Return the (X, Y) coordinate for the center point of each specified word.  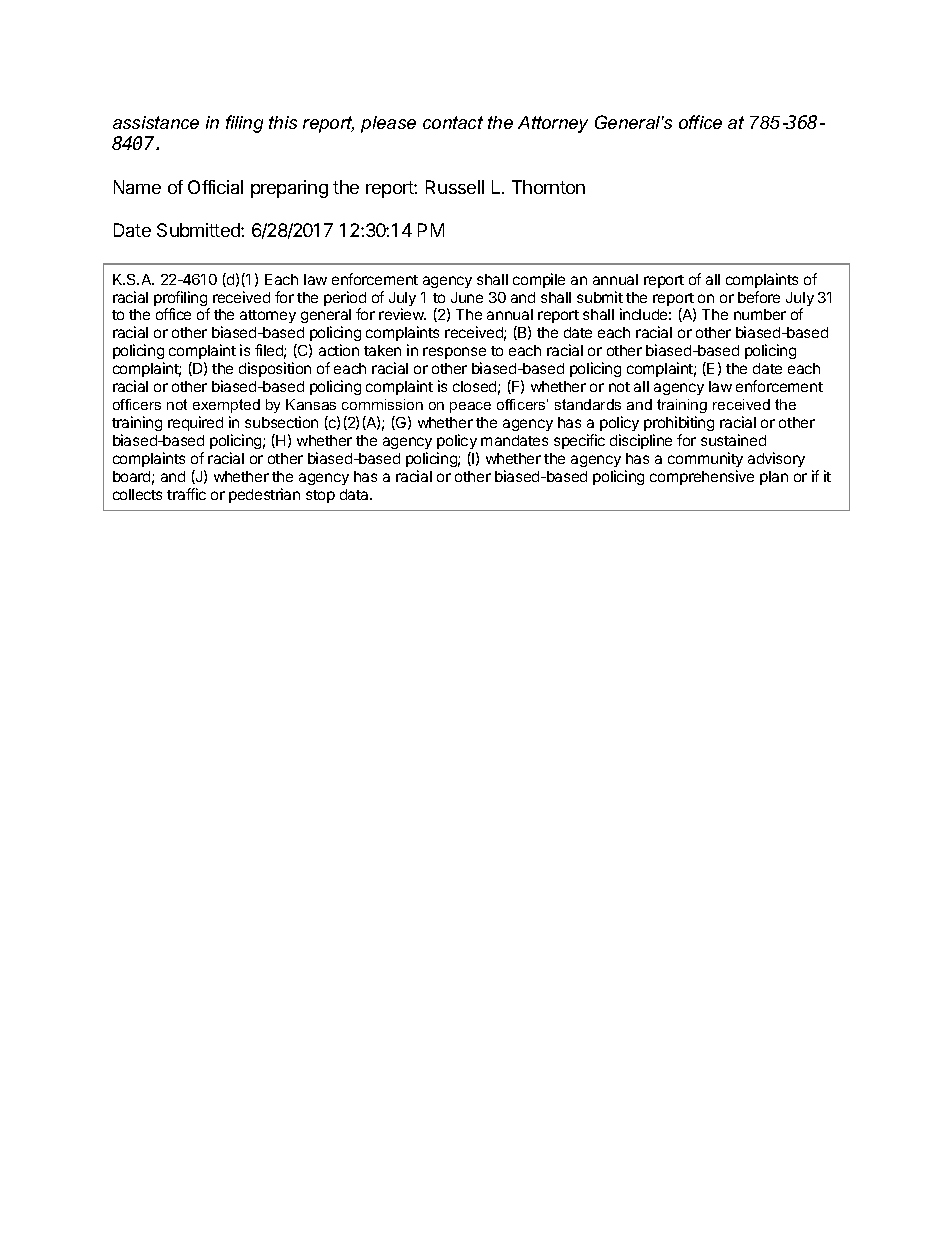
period (345, 300)
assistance (156, 122)
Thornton (548, 187)
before (759, 297)
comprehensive (702, 477)
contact (453, 122)
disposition (275, 369)
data (355, 494)
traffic (186, 494)
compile (539, 280)
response (454, 355)
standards (588, 404)
